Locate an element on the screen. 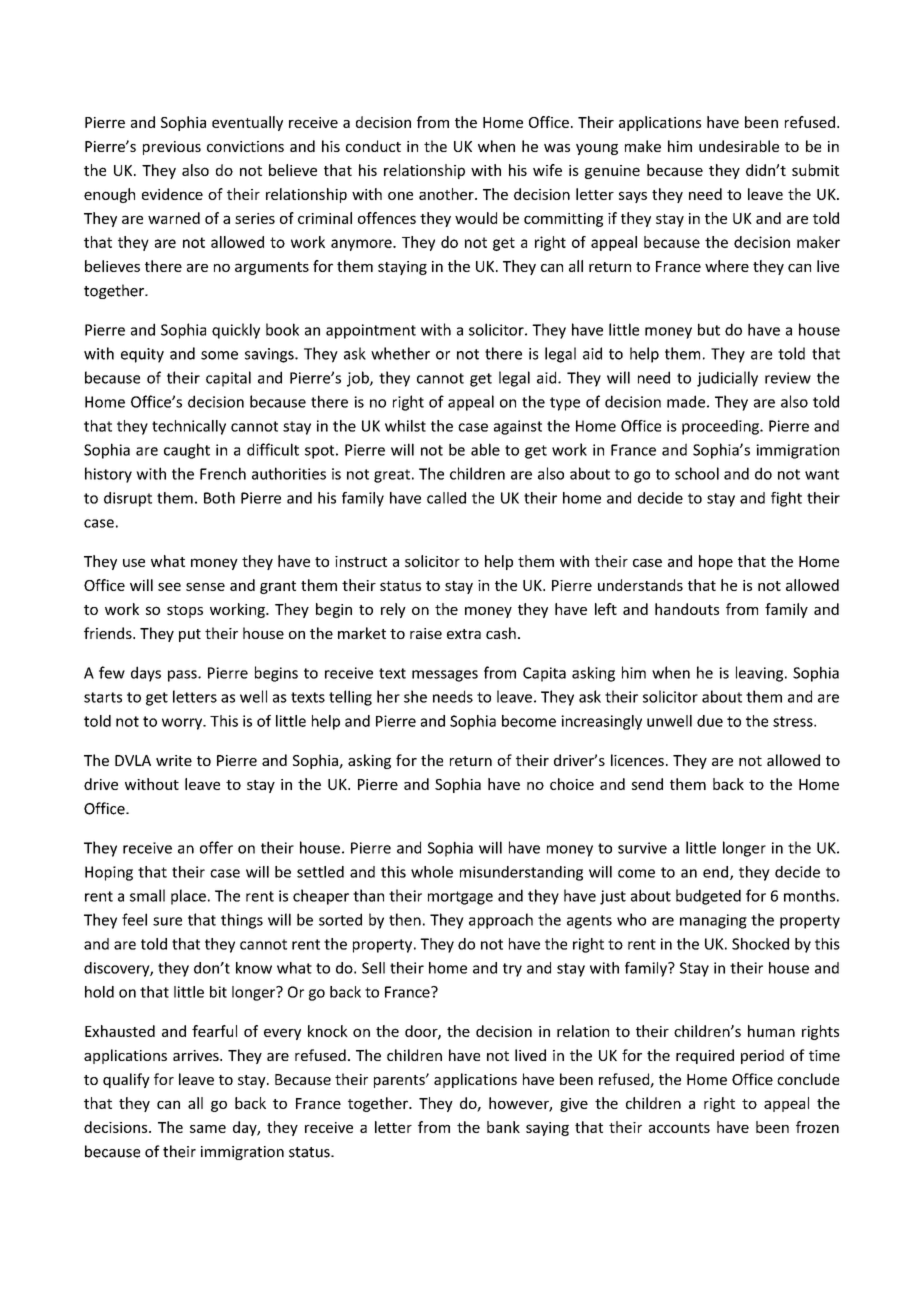  write is located at coordinates (174, 760).
